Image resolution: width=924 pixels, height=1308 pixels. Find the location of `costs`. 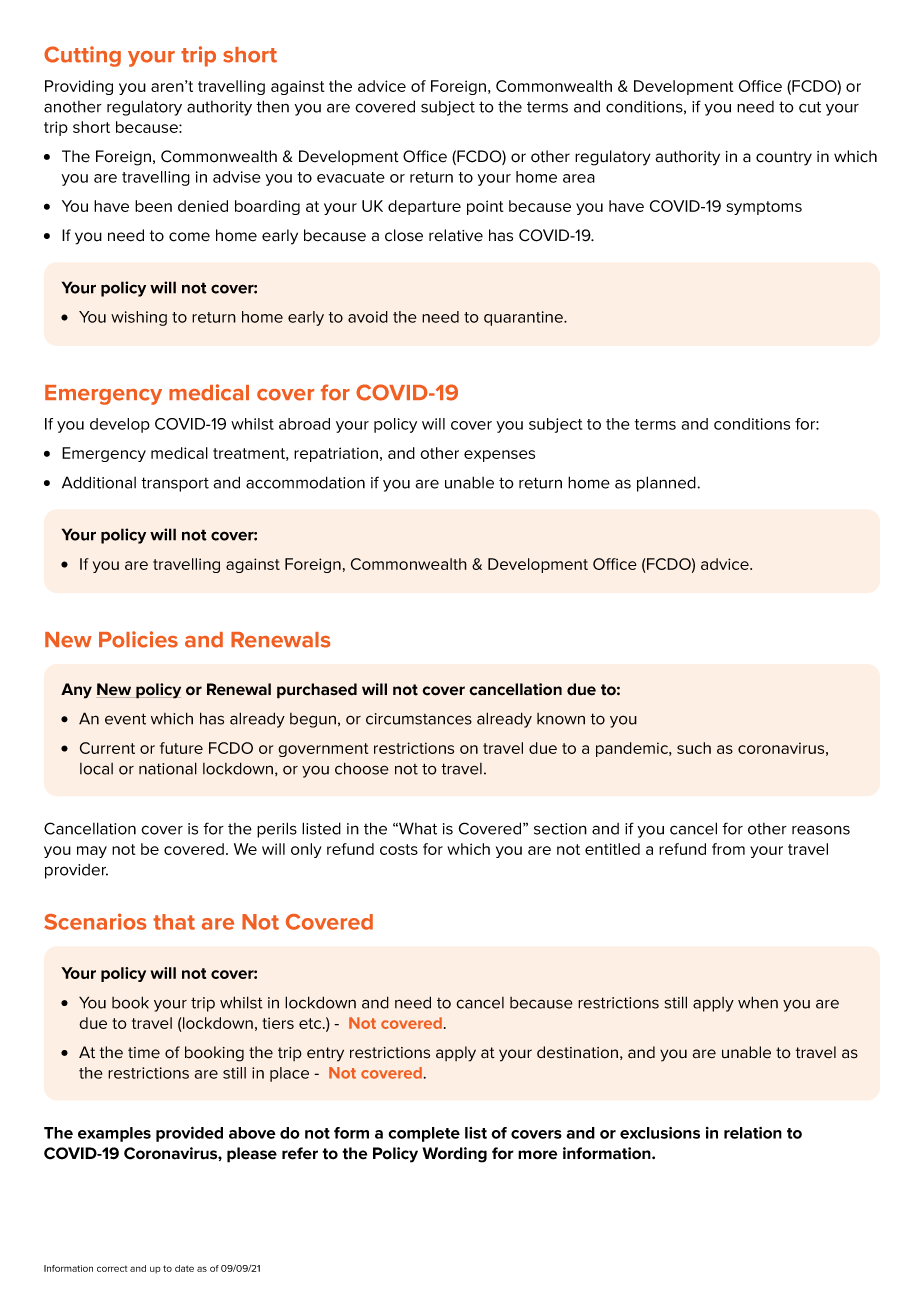

costs is located at coordinates (399, 849).
